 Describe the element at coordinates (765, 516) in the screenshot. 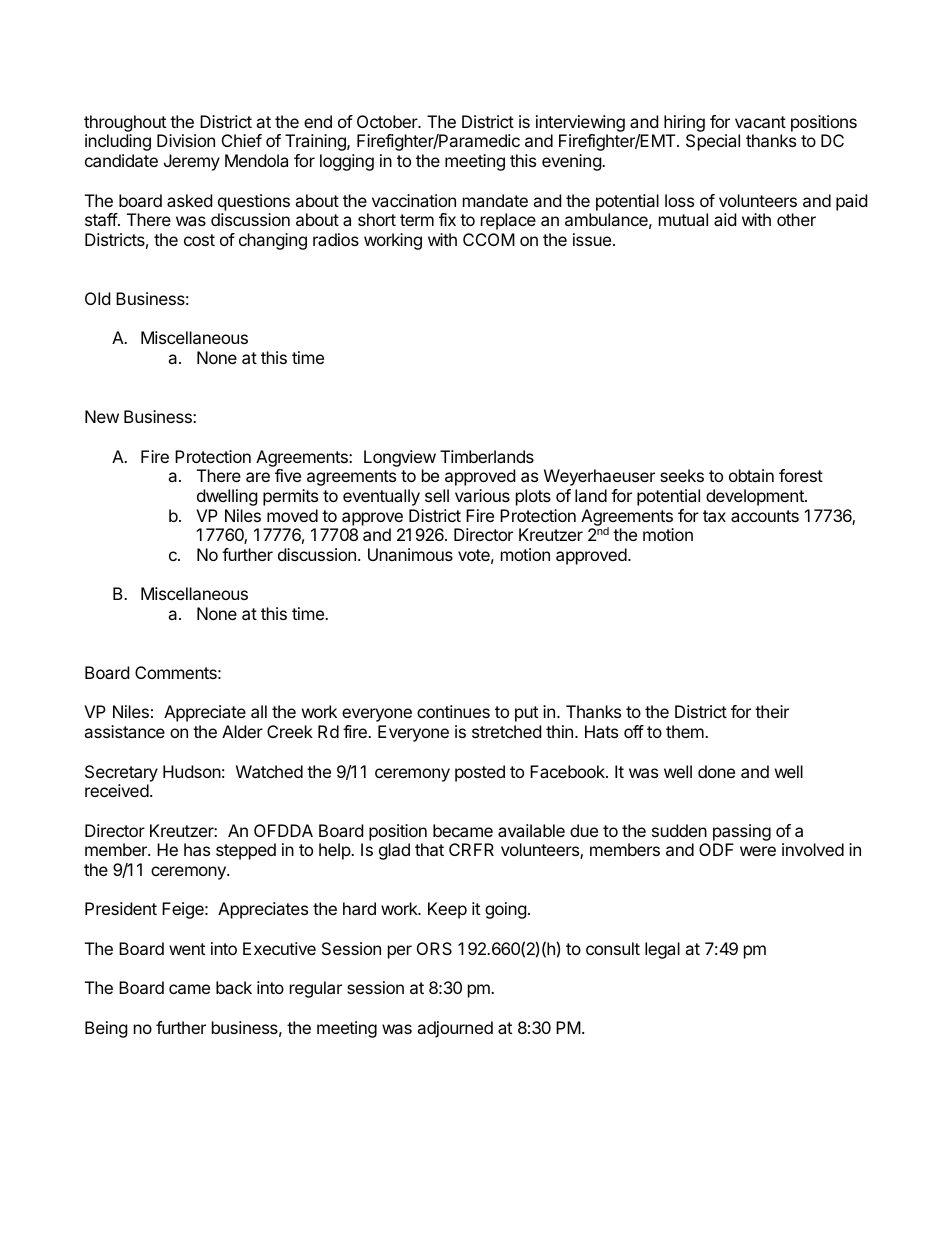

I see `accounts` at that location.
